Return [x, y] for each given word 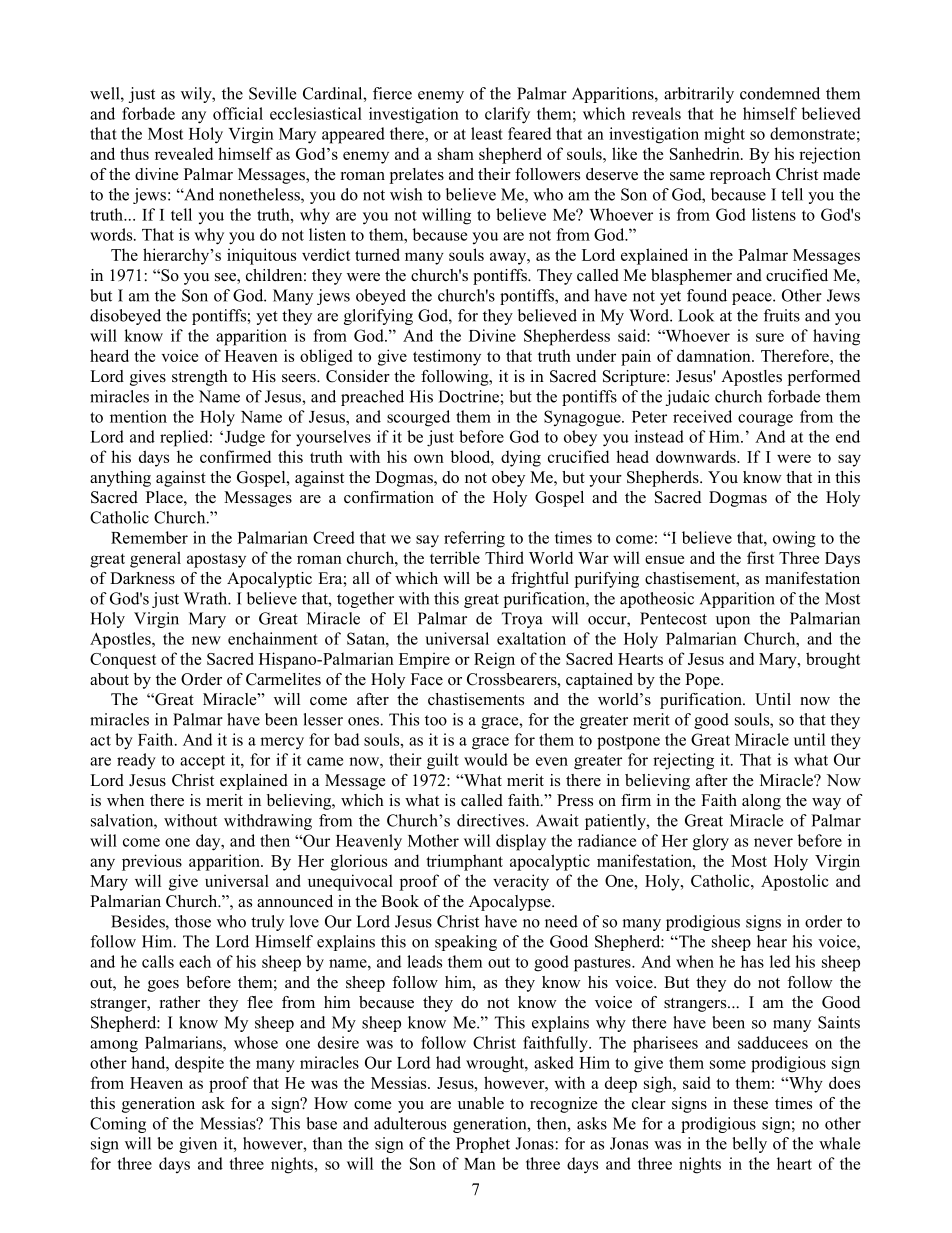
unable [481, 1103]
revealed [184, 153]
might [724, 135]
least [487, 133]
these [750, 1103]
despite [199, 1064]
